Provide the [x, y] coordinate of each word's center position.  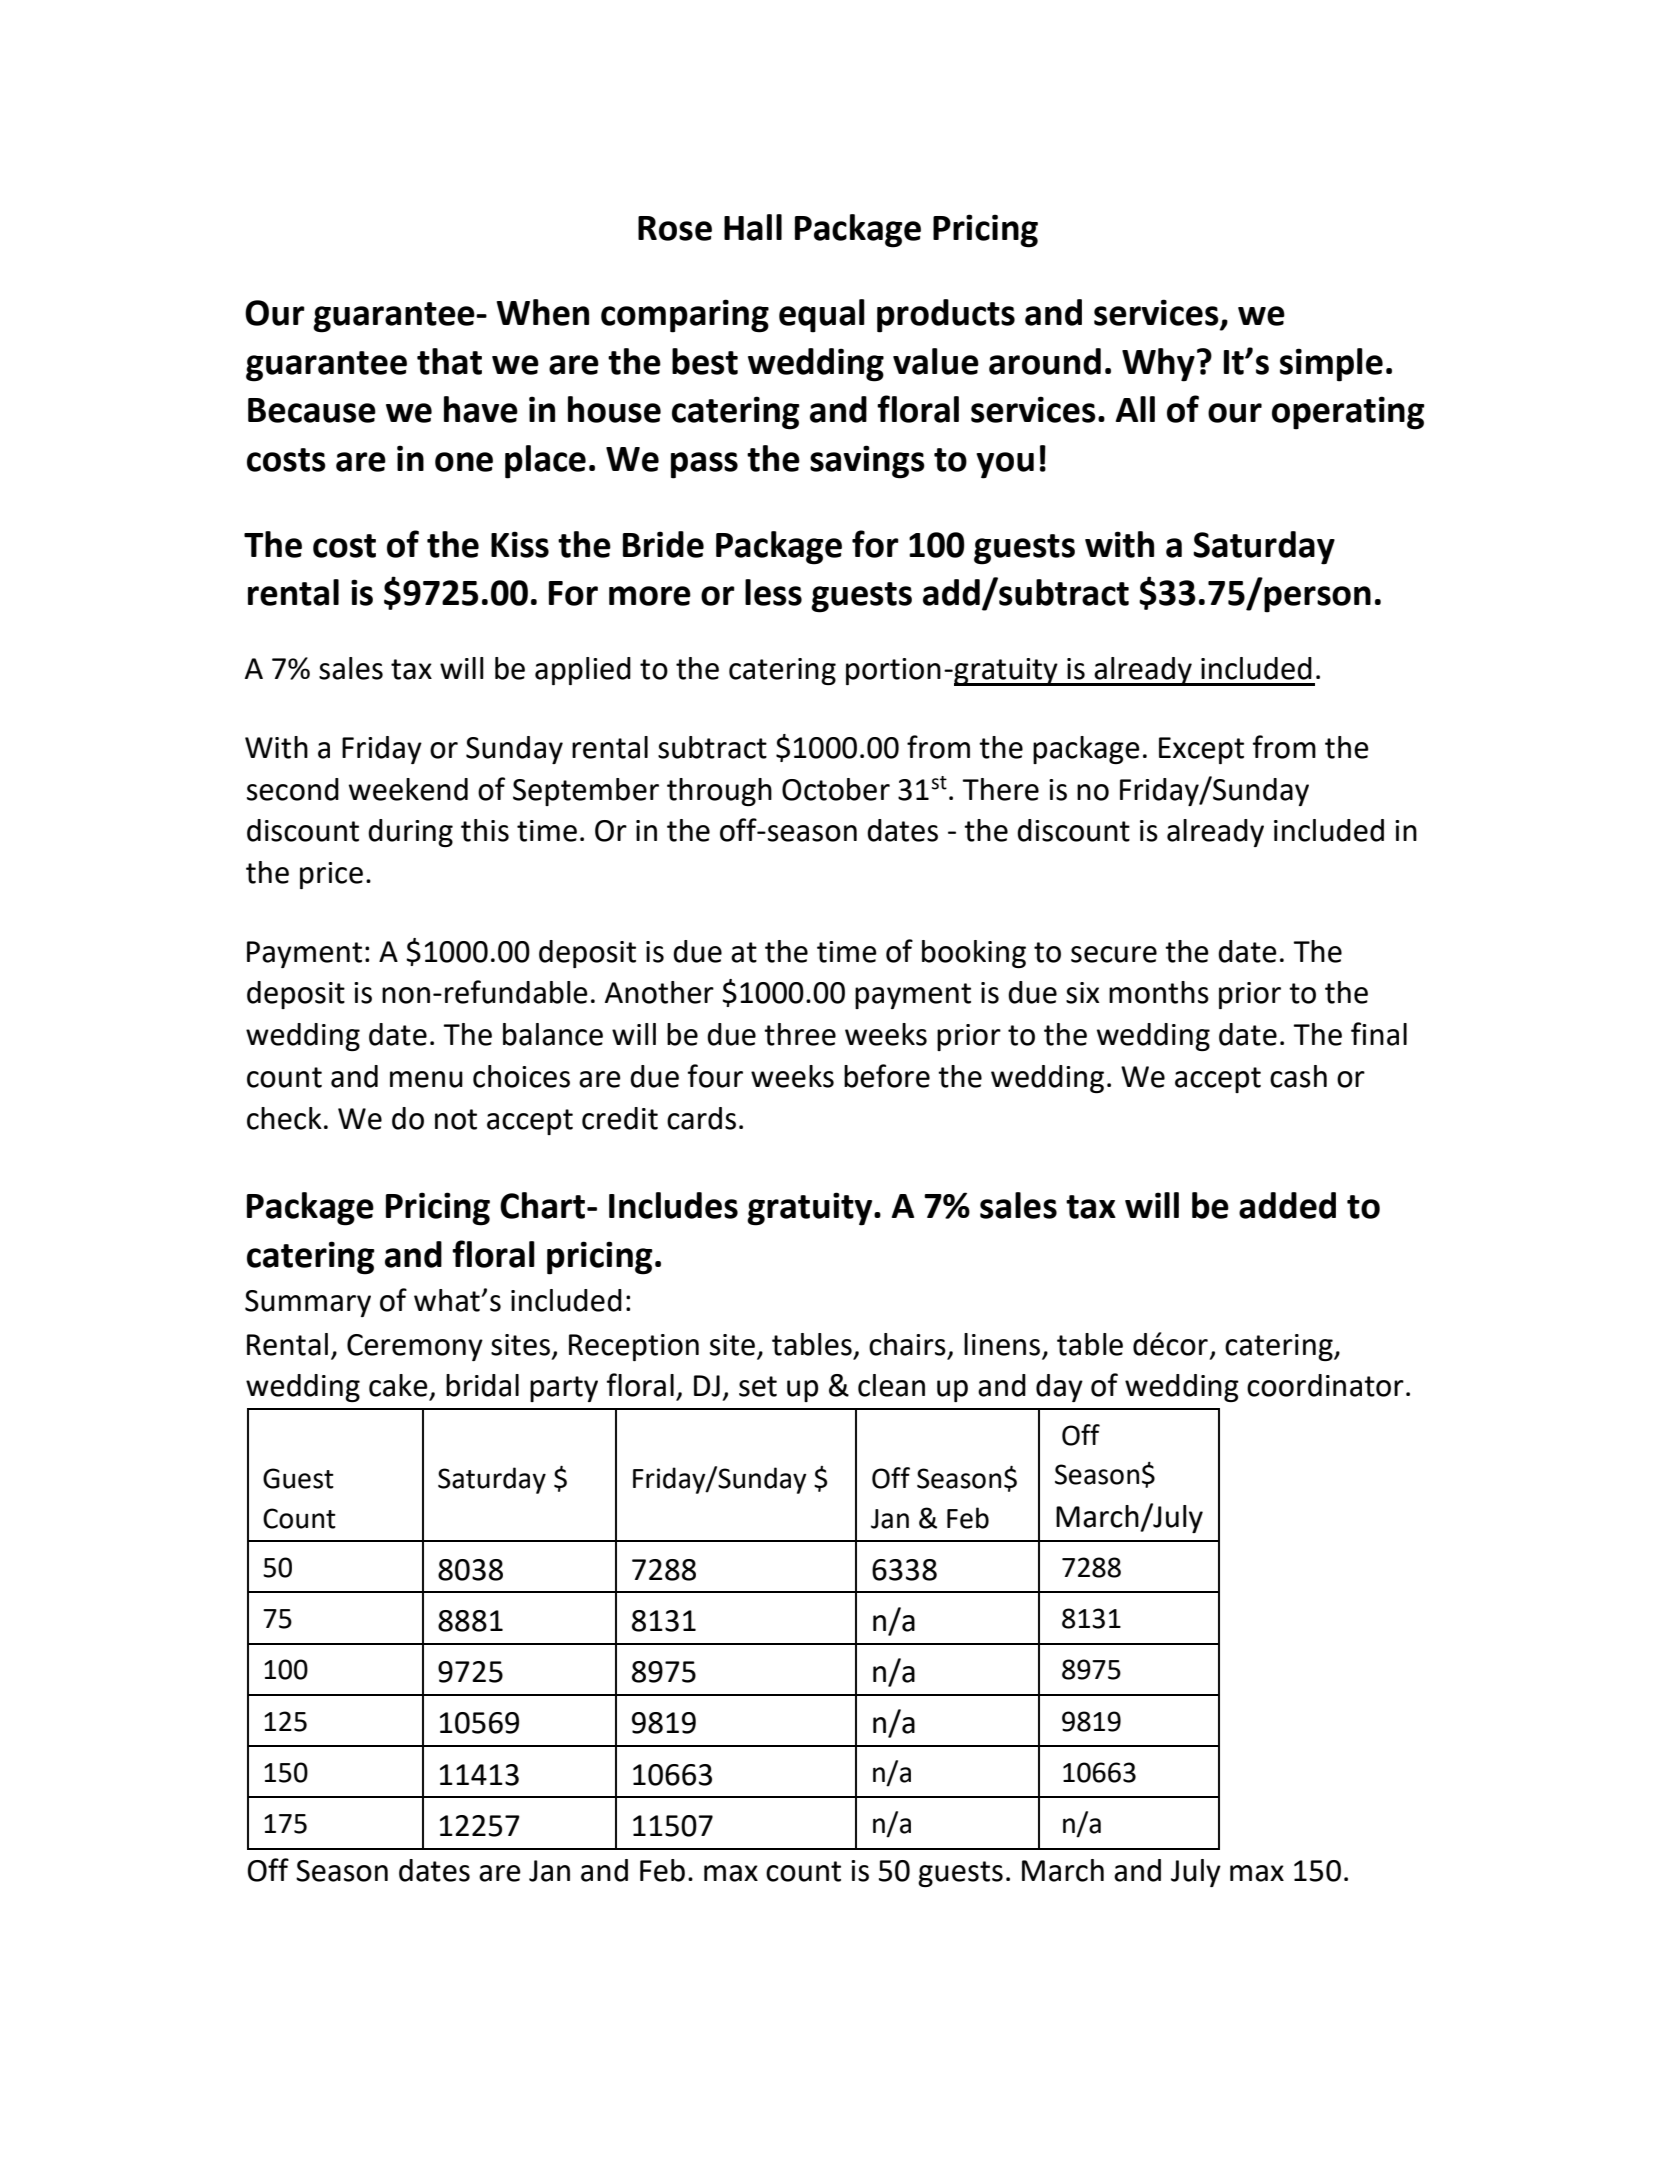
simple [1331, 365]
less [773, 592]
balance [553, 1034]
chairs [907, 1344]
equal [822, 316]
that [449, 361]
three [800, 1034]
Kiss [520, 544]
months [1159, 992]
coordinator [1325, 1385]
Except [1201, 750]
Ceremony [415, 1347]
